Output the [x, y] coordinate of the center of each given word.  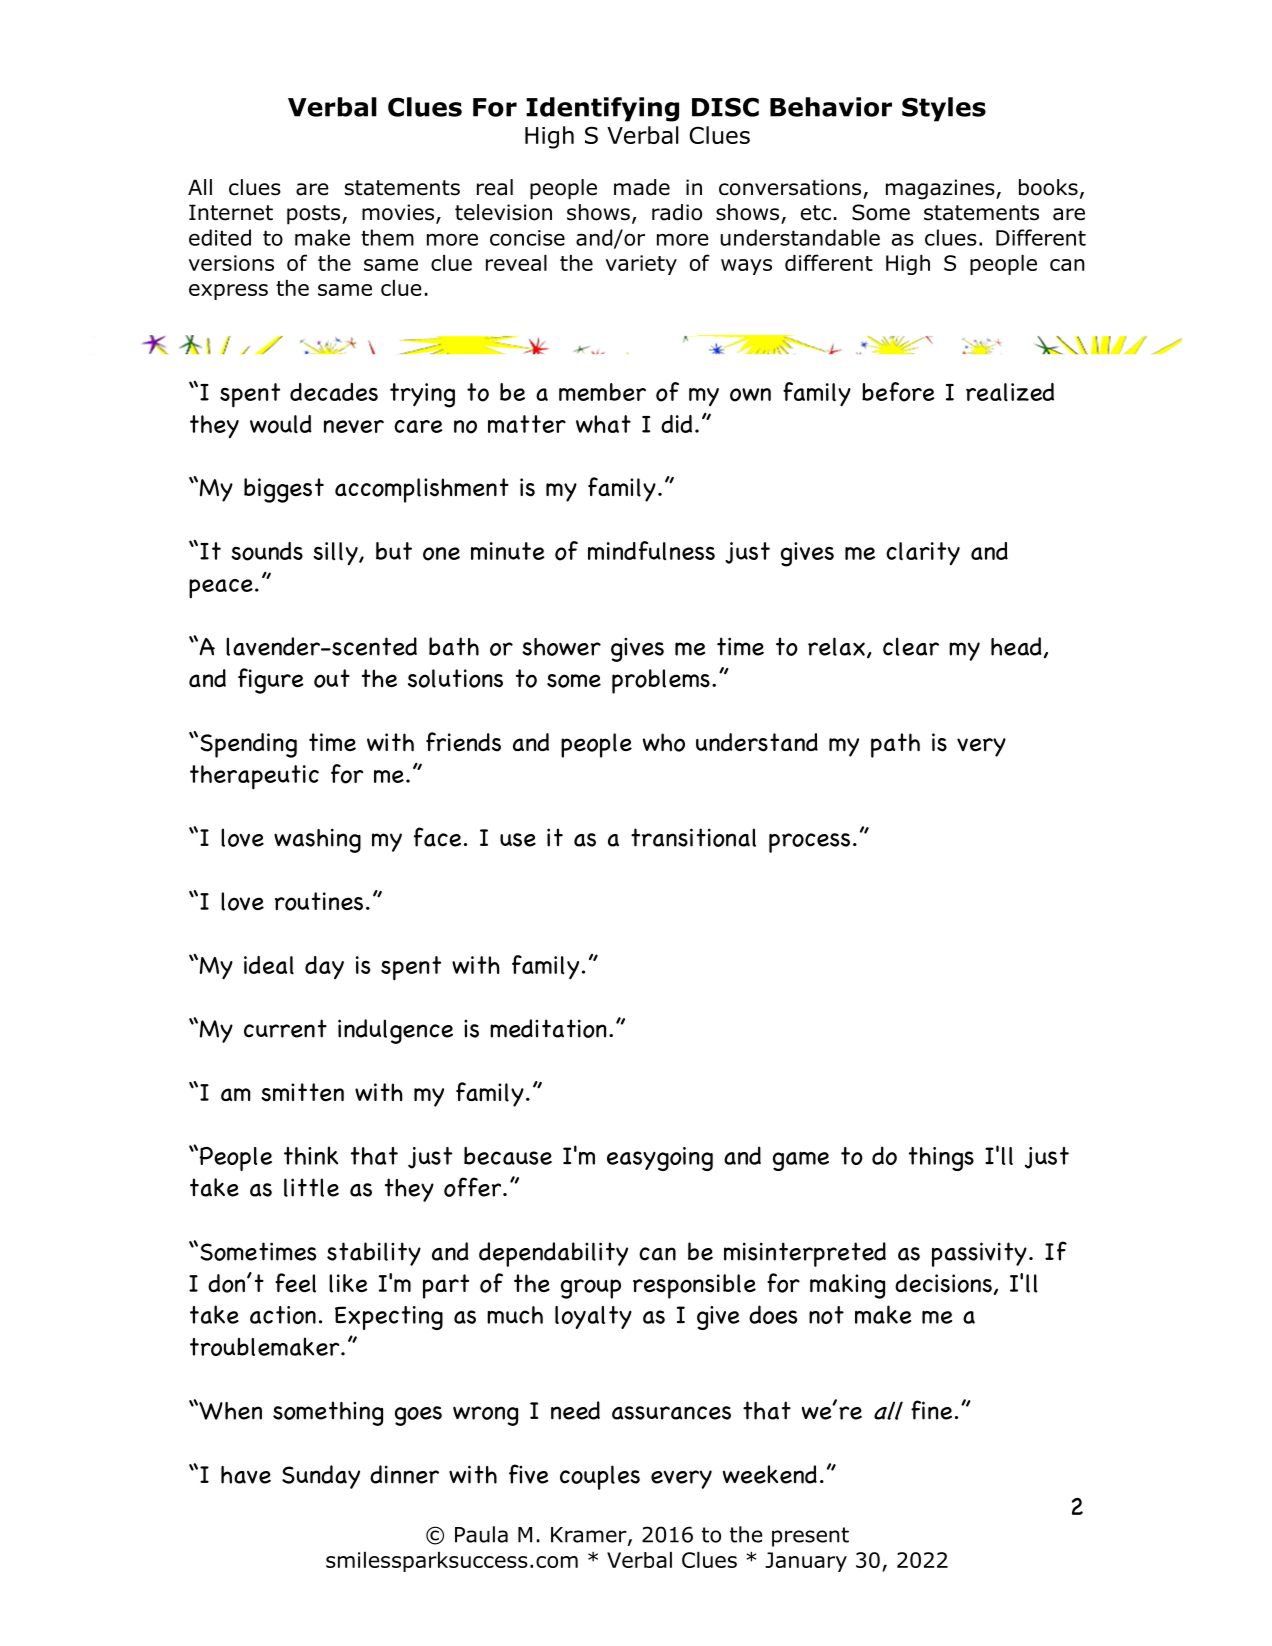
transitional [693, 837]
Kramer [590, 1536]
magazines [941, 189]
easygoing [660, 1159]
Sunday [321, 1477]
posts [315, 215]
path [895, 745]
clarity [923, 553]
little [311, 1187]
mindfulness [651, 550]
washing [317, 840]
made [642, 187]
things [941, 1159]
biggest [284, 490]
